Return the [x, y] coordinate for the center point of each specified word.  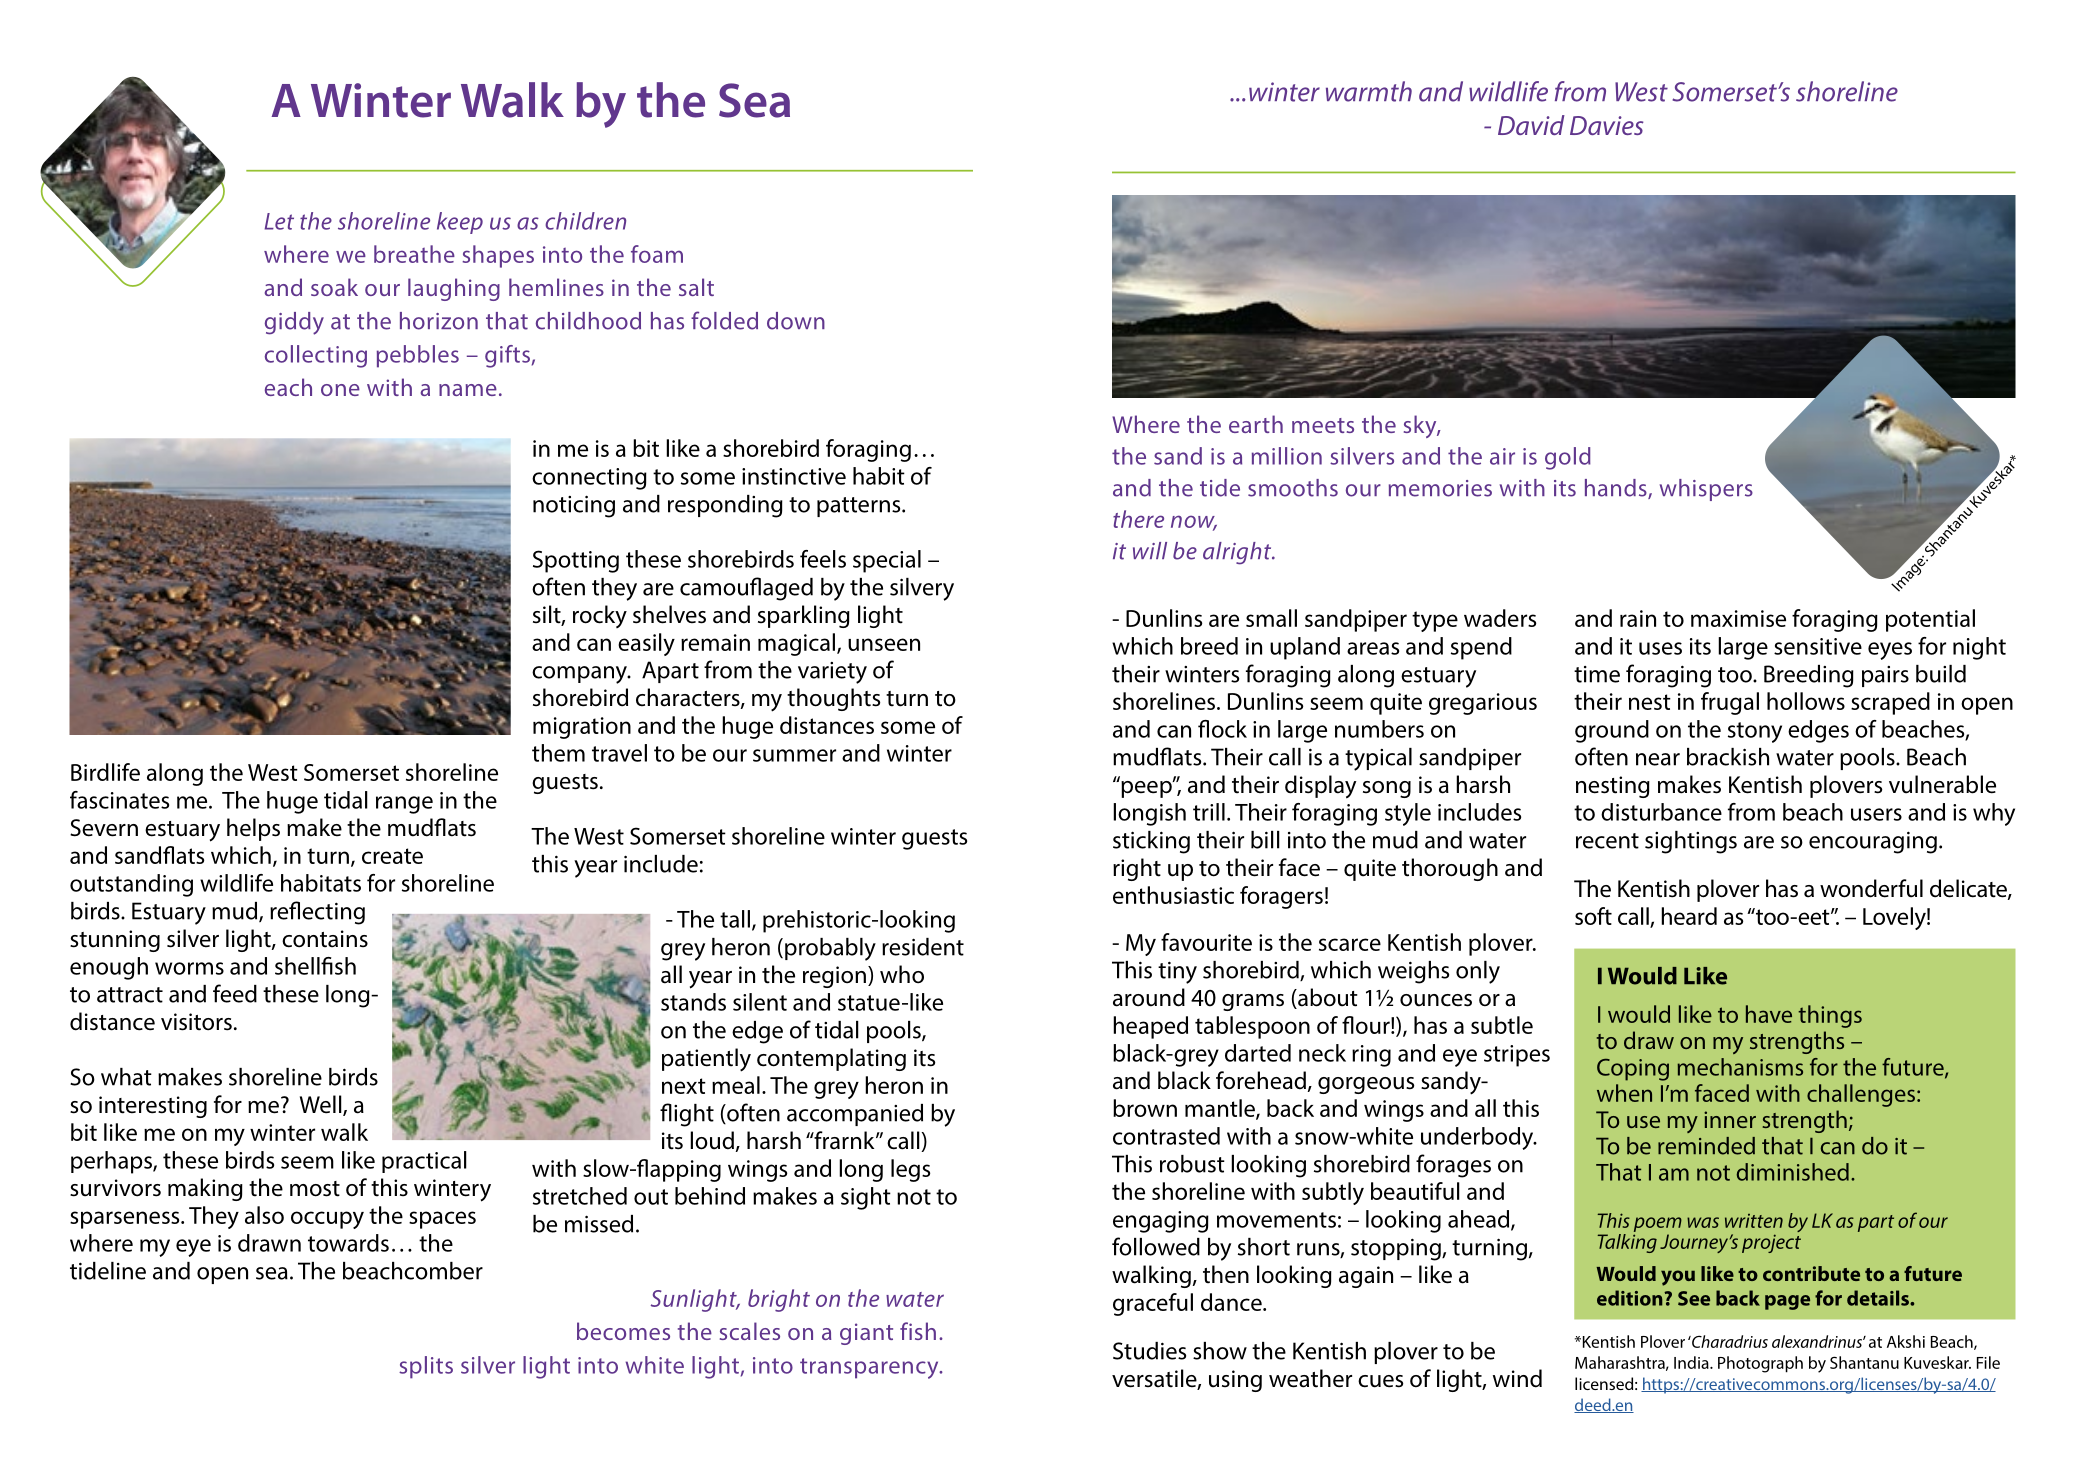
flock [1222, 729]
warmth [1369, 91]
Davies [1606, 125]
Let [279, 221]
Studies [1149, 1351]
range [404, 805]
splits [426, 1367]
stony [1755, 732]
